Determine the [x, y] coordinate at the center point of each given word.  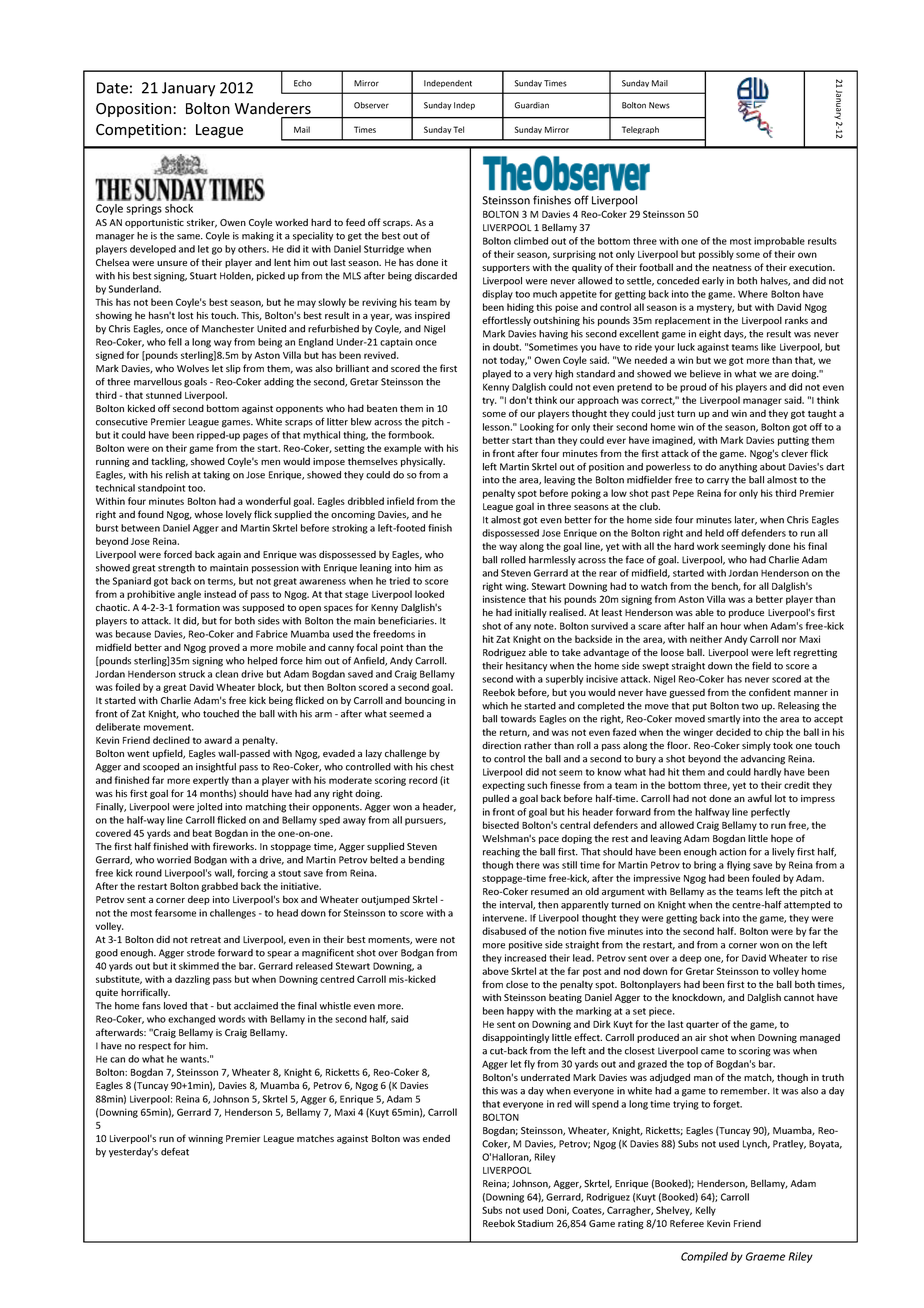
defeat [175, 1151]
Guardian [532, 105]
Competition [140, 131]
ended [436, 1138]
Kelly [706, 1211]
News [659, 105]
